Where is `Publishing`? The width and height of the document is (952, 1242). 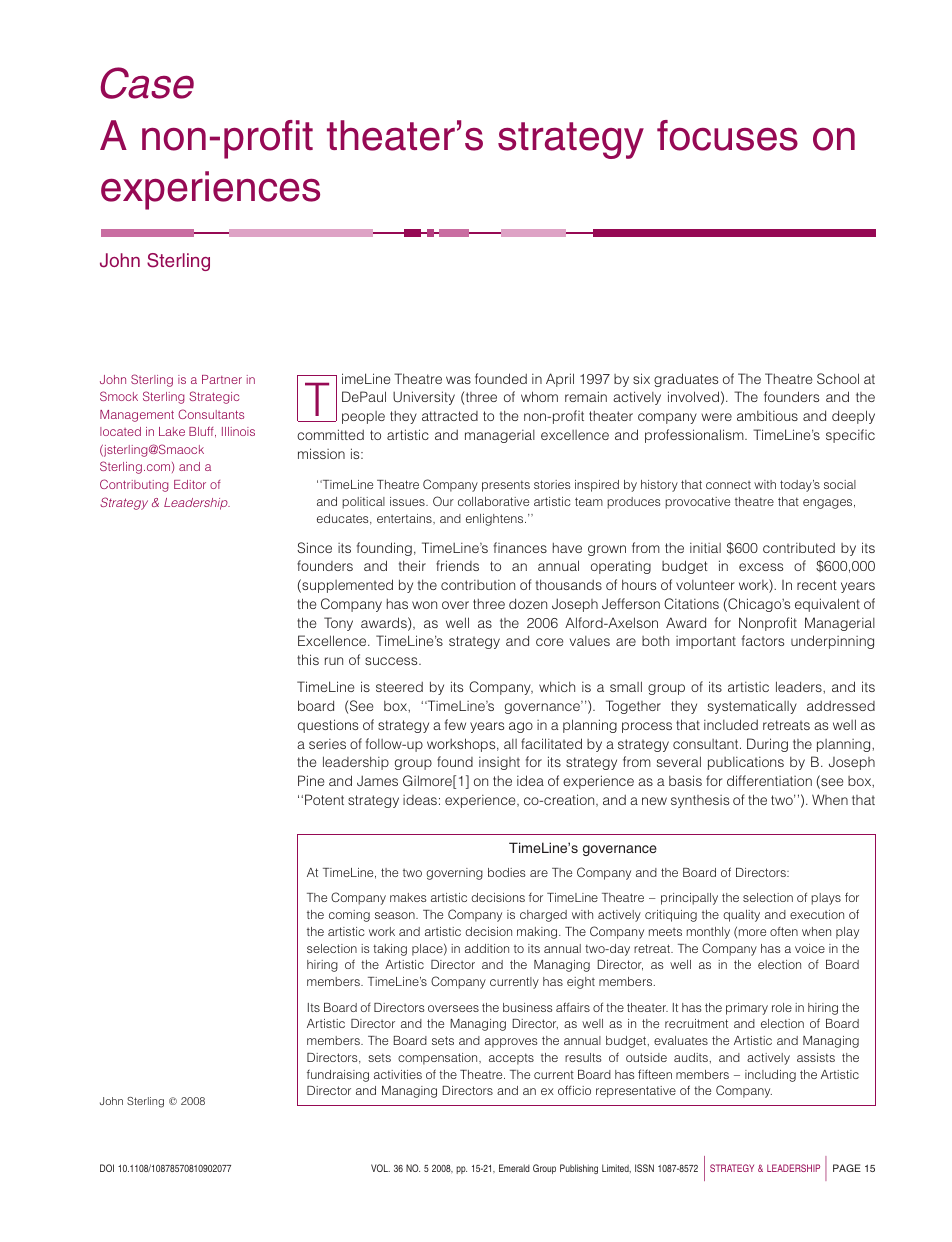
Publishing is located at coordinates (579, 1169).
